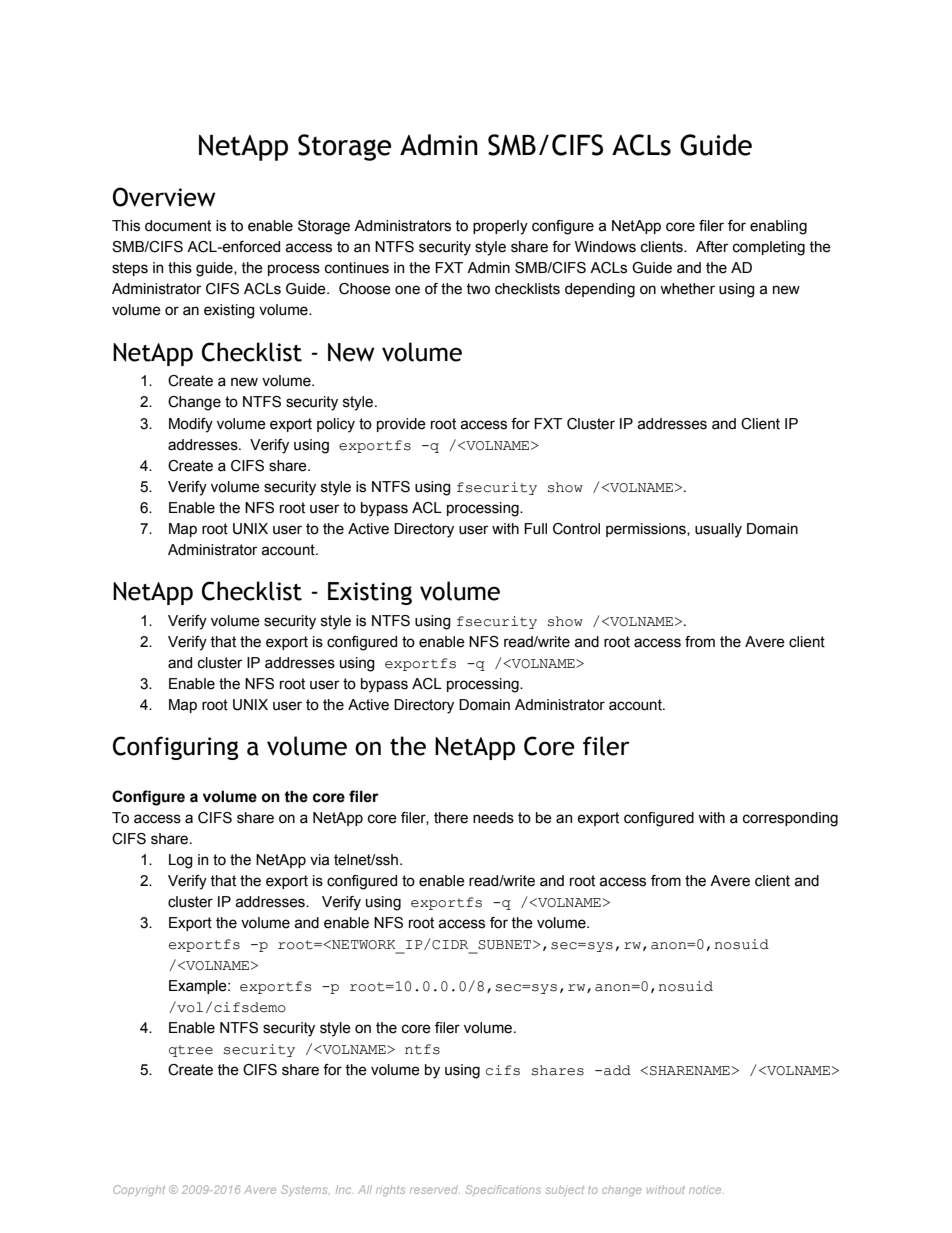 The image size is (952, 1233). I want to click on After, so click(712, 247).
